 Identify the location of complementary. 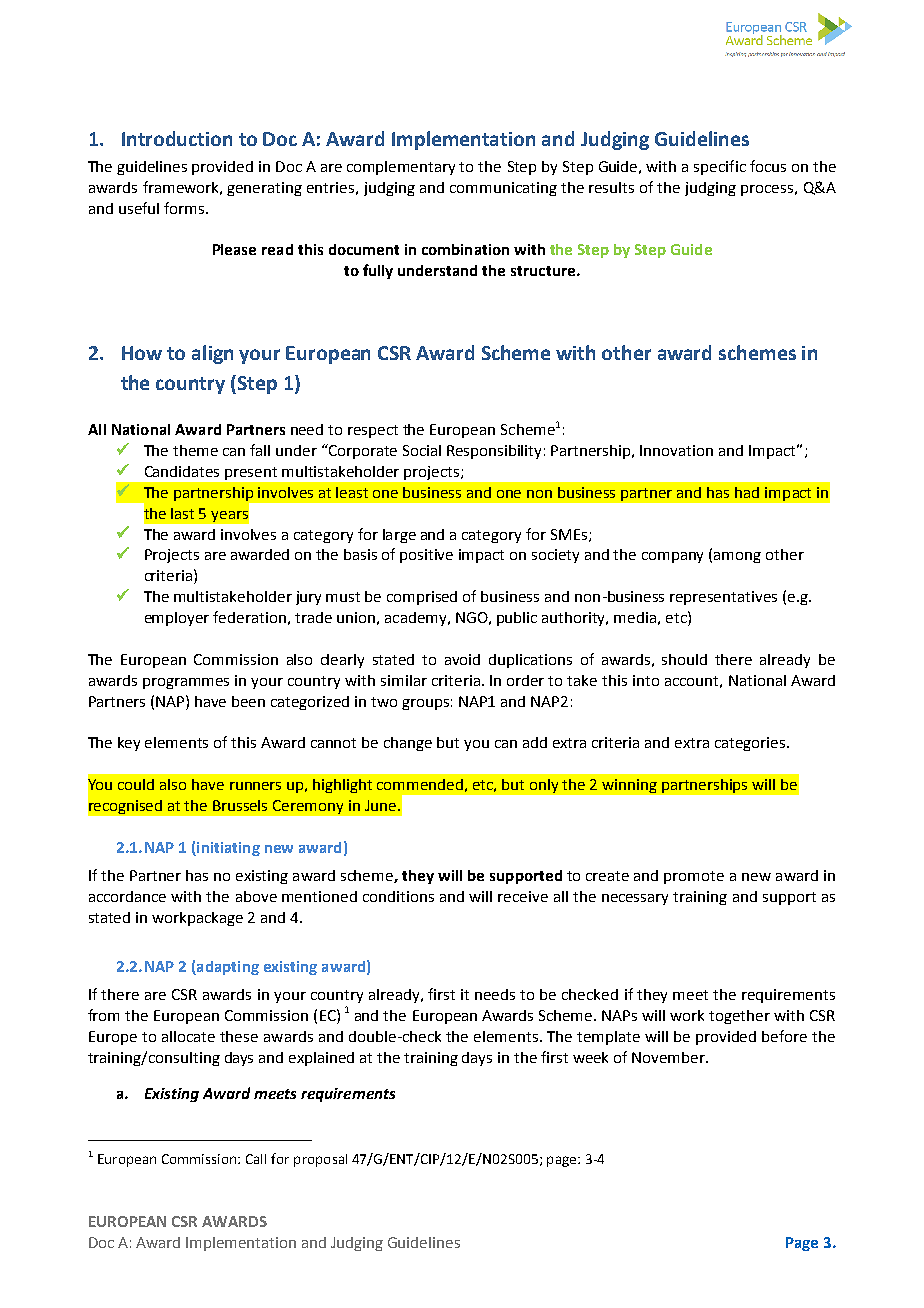
(401, 168).
